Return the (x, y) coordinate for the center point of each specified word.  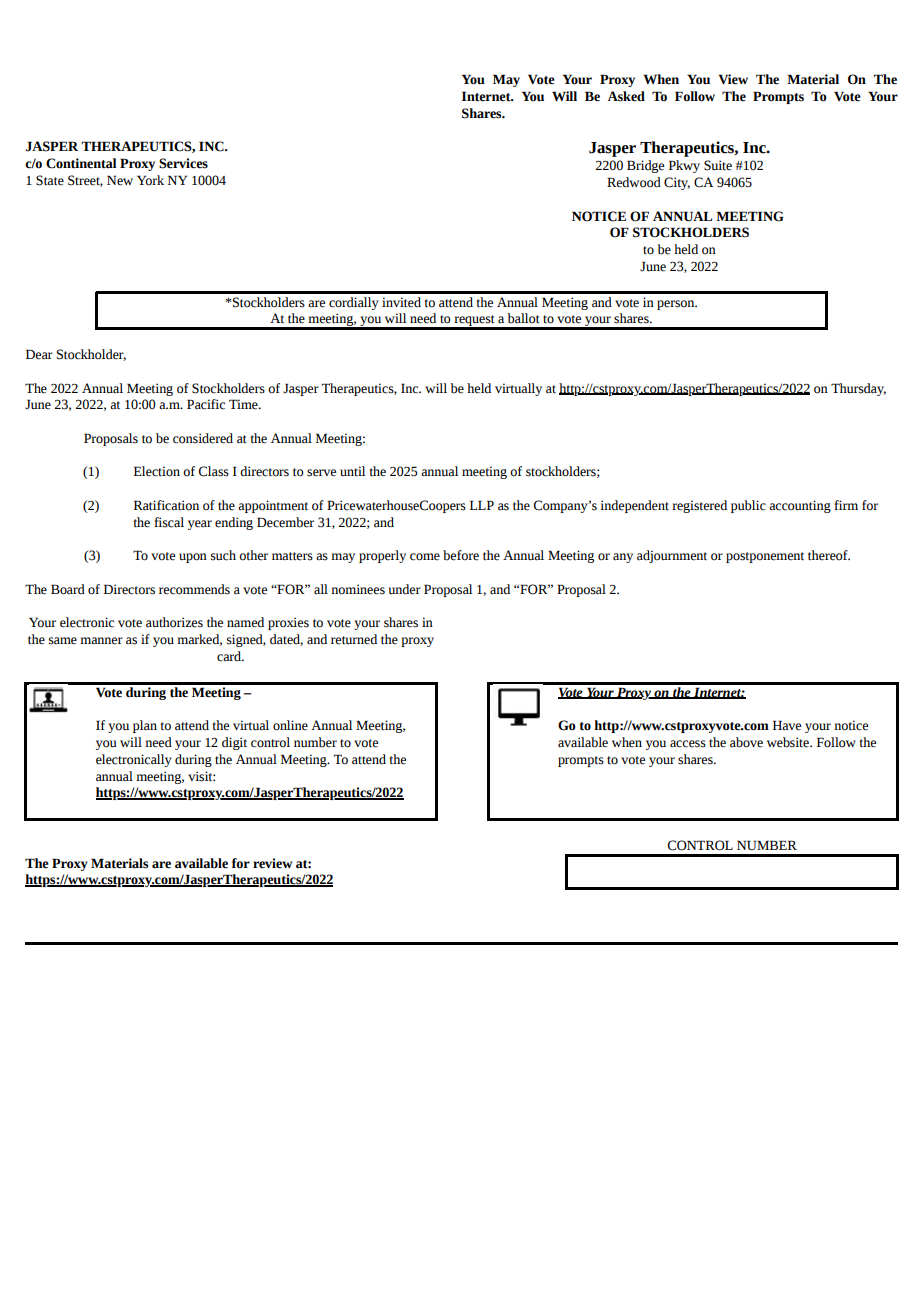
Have (787, 725)
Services (183, 163)
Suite (718, 165)
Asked (626, 96)
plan (145, 726)
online (290, 725)
